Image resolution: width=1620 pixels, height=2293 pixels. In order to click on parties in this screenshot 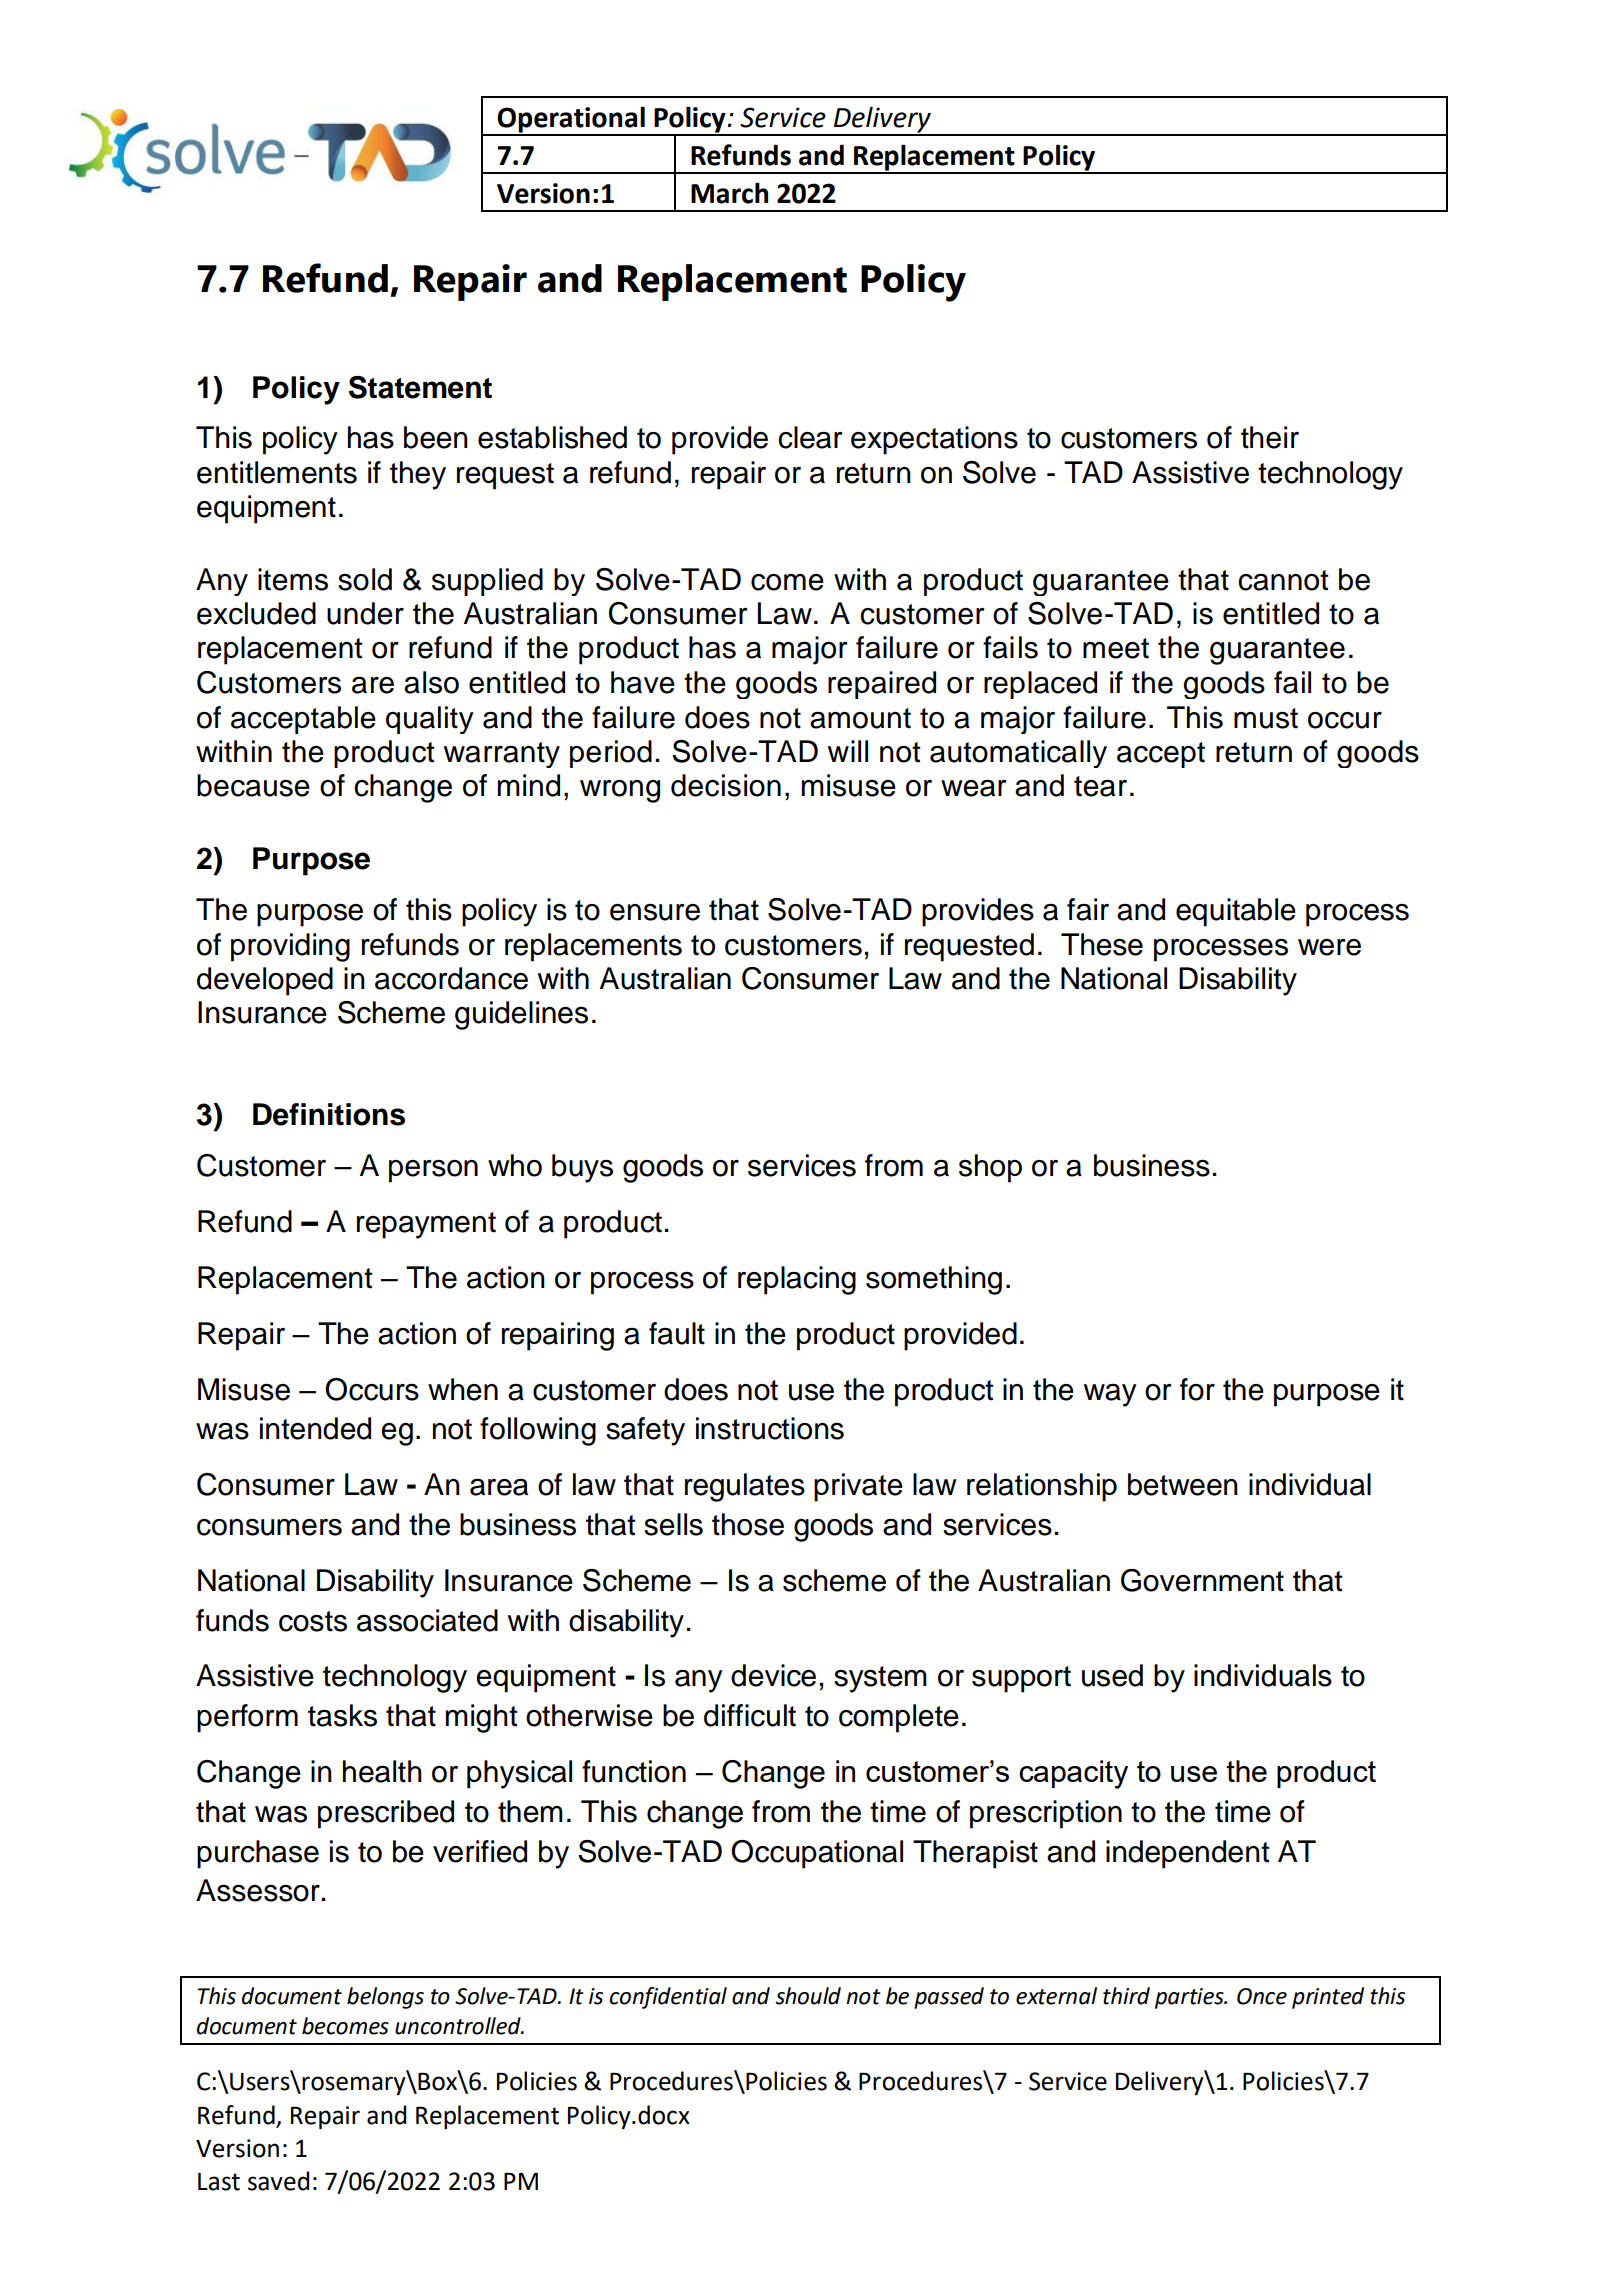, I will do `click(1190, 1998)`.
